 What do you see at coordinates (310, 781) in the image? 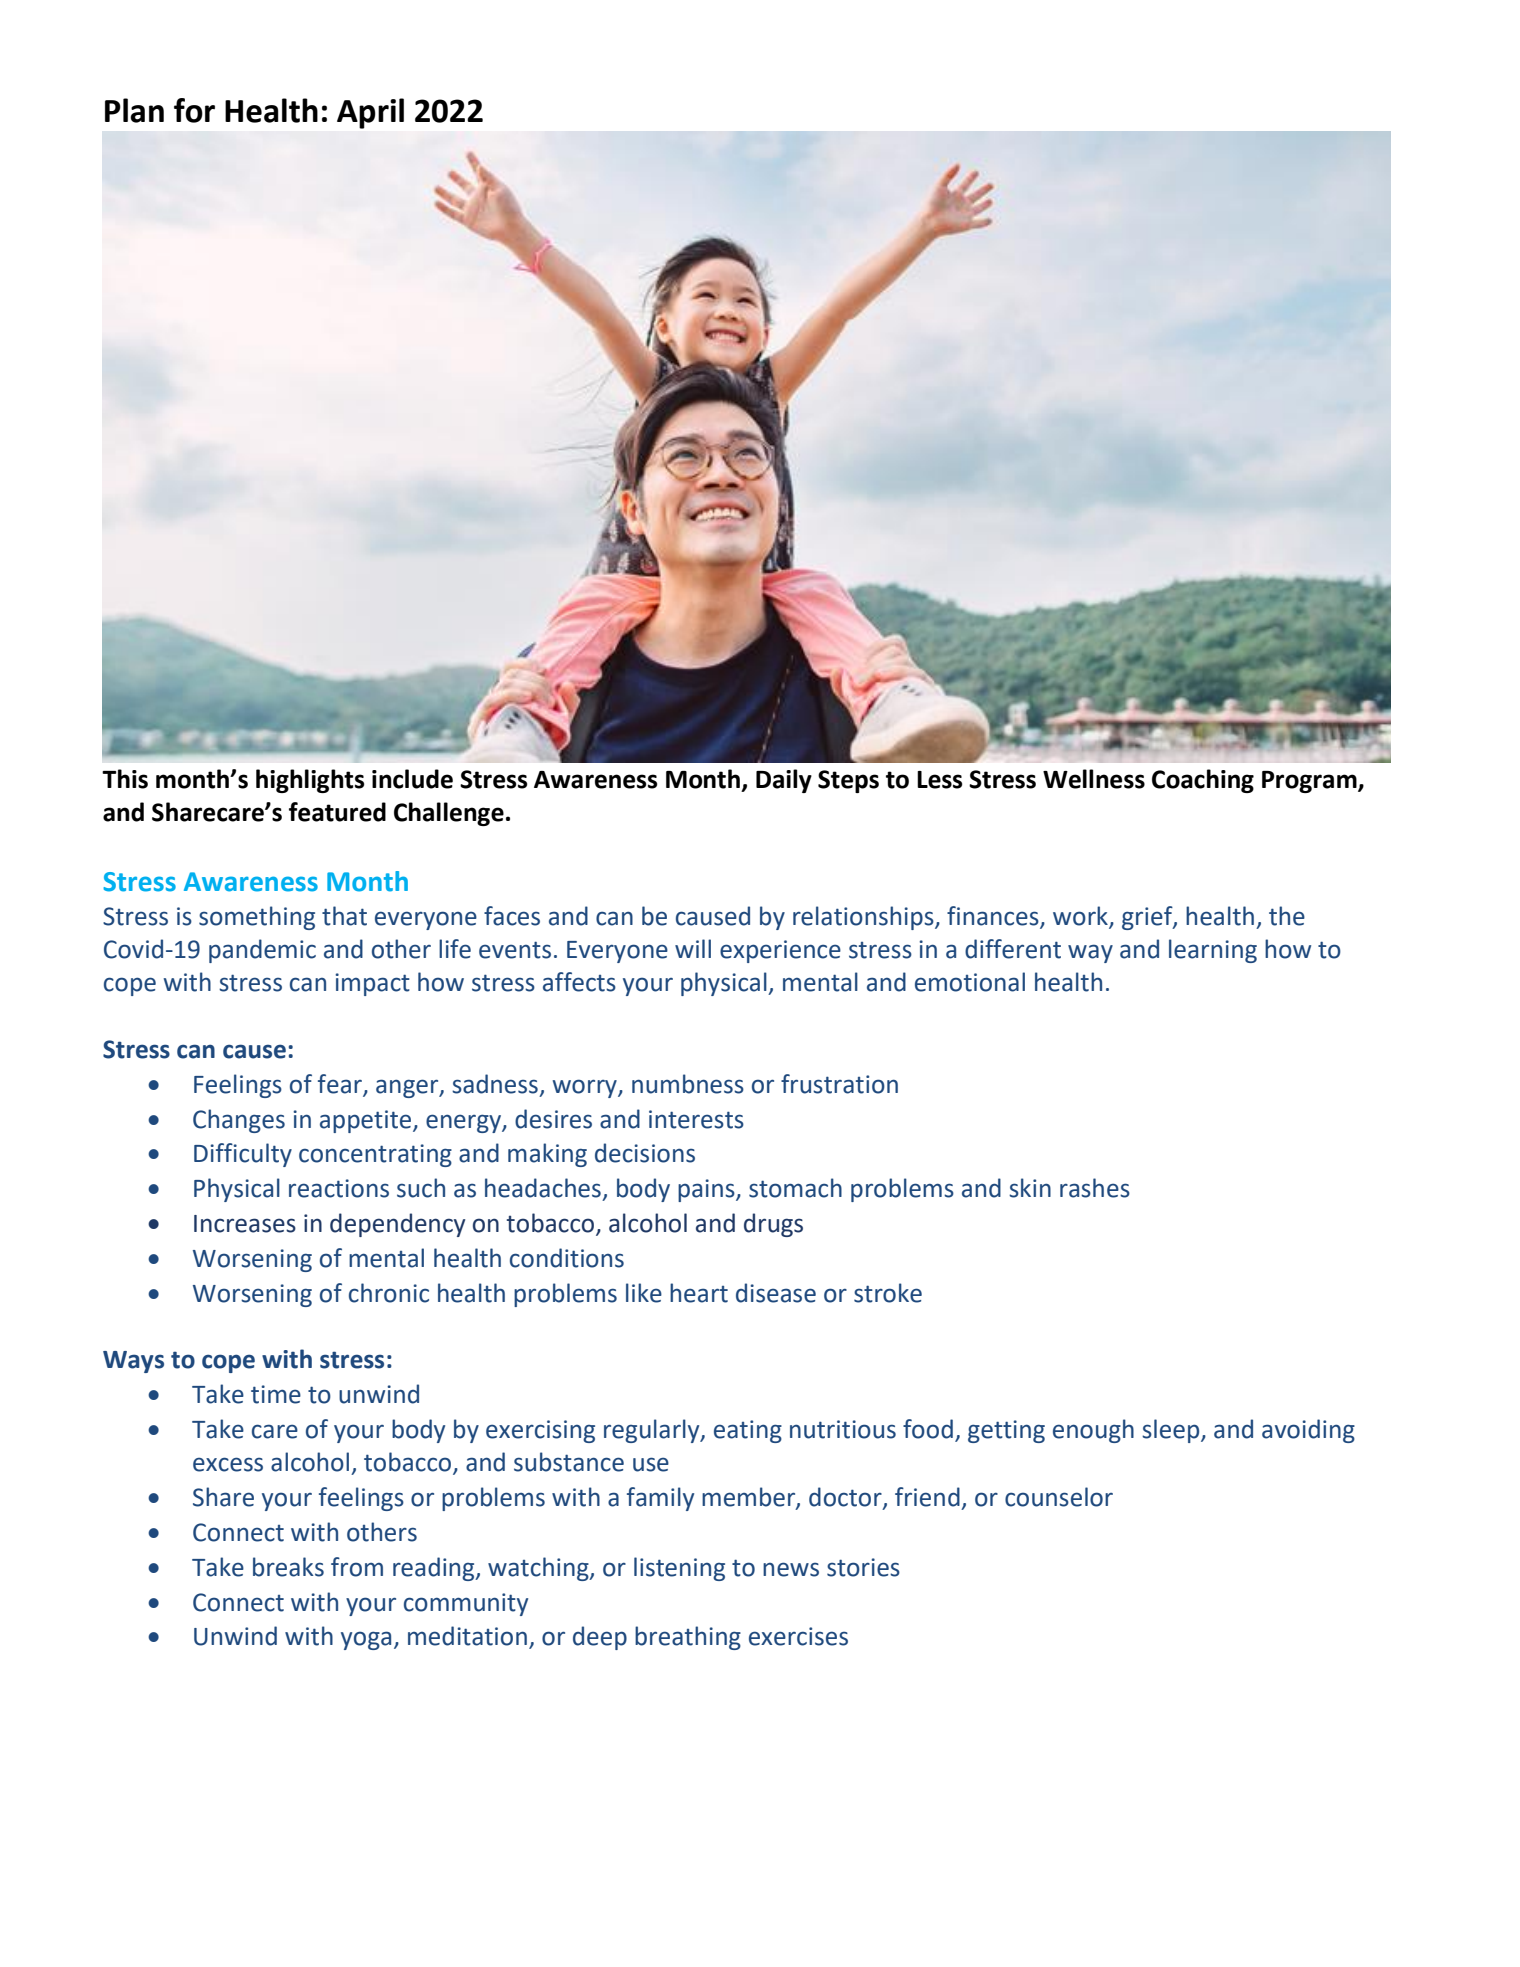
I see `highlights` at bounding box center [310, 781].
